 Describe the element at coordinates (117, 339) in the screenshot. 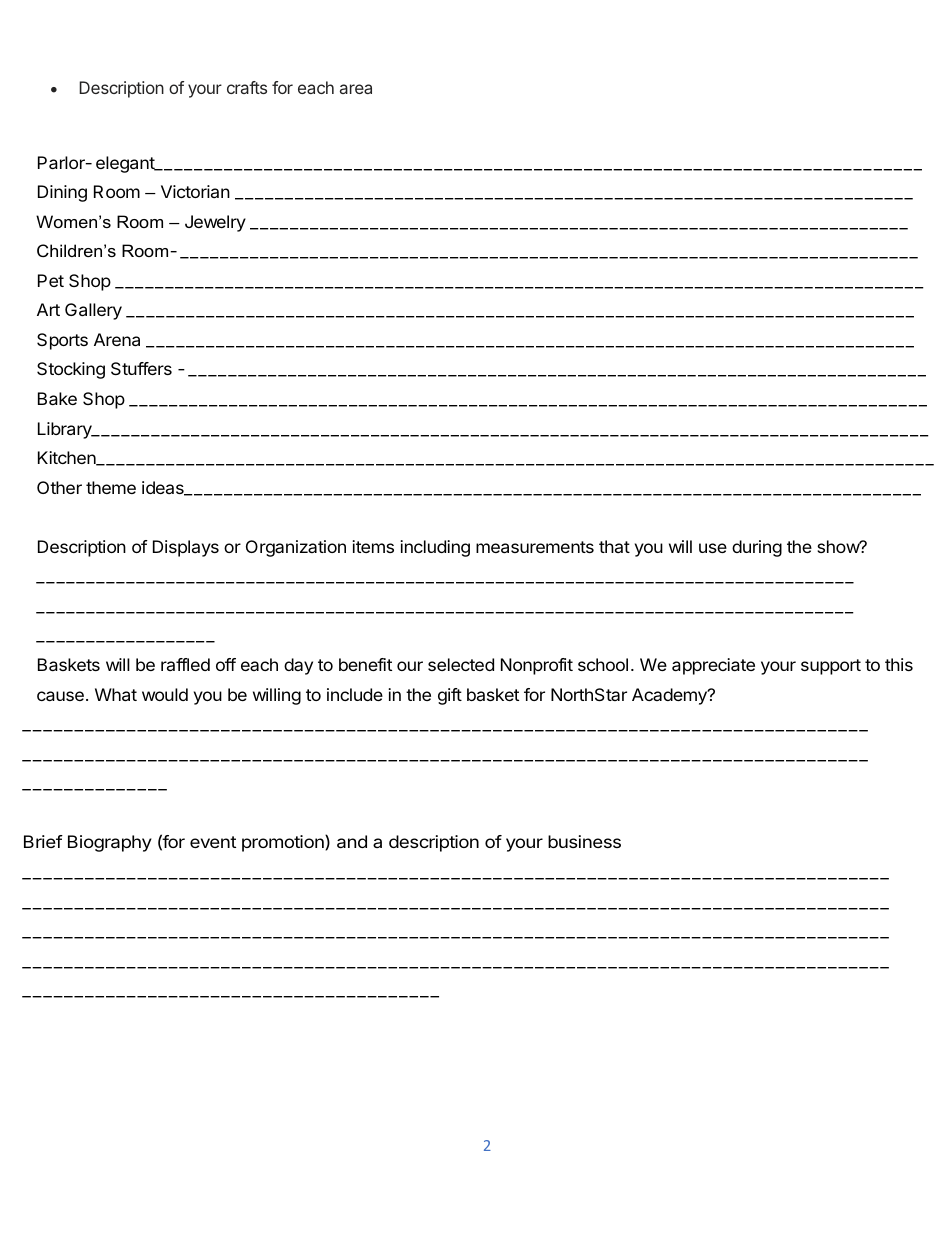

I see `Arena` at that location.
